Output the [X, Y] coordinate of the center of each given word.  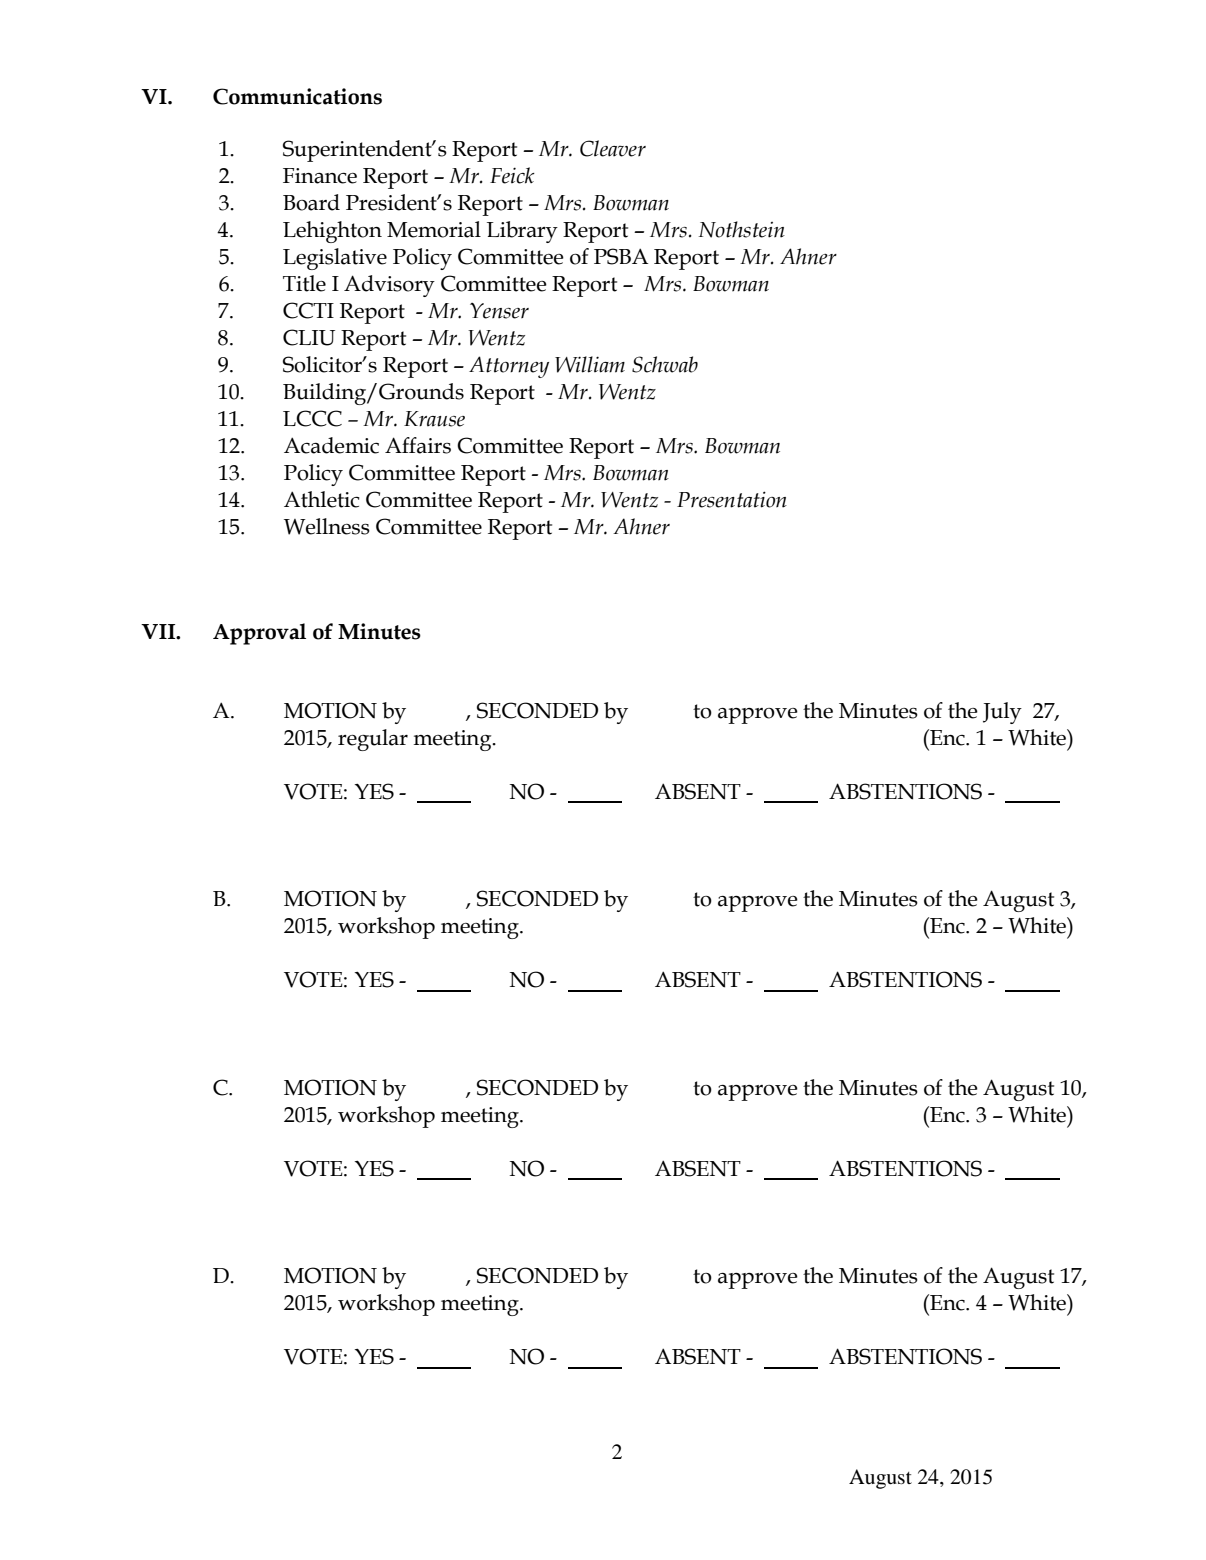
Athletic [322, 499]
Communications [297, 96]
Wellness [327, 526]
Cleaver [613, 148]
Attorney [509, 367]
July [1002, 713]
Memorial [434, 229]
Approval [259, 634]
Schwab [665, 364]
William [590, 364]
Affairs [418, 445]
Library [522, 232]
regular [373, 740]
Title [304, 283]
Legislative [335, 259]
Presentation [732, 499]
